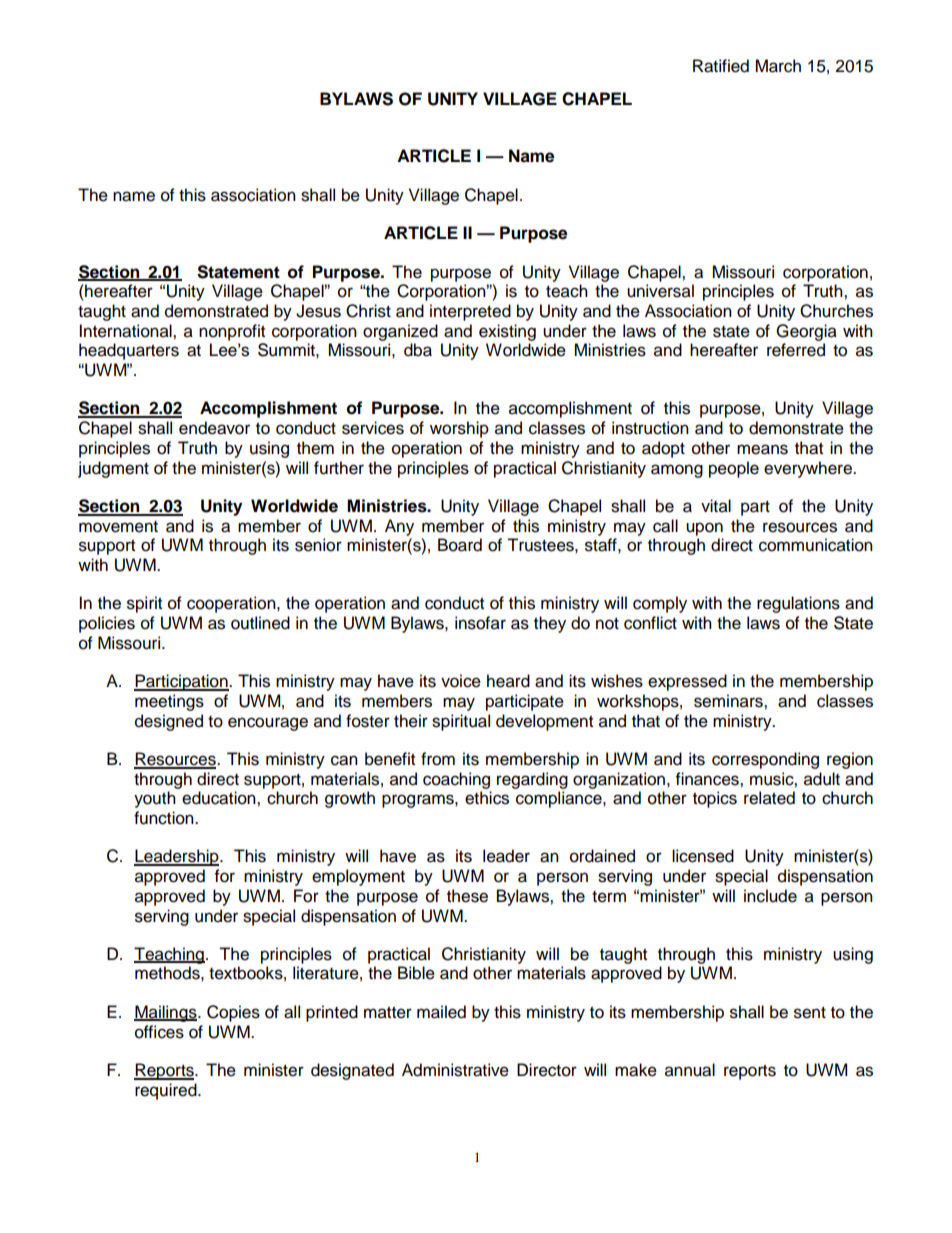 The width and height of the screenshot is (952, 1233). What do you see at coordinates (721, 66) in the screenshot?
I see `Ratified` at bounding box center [721, 66].
